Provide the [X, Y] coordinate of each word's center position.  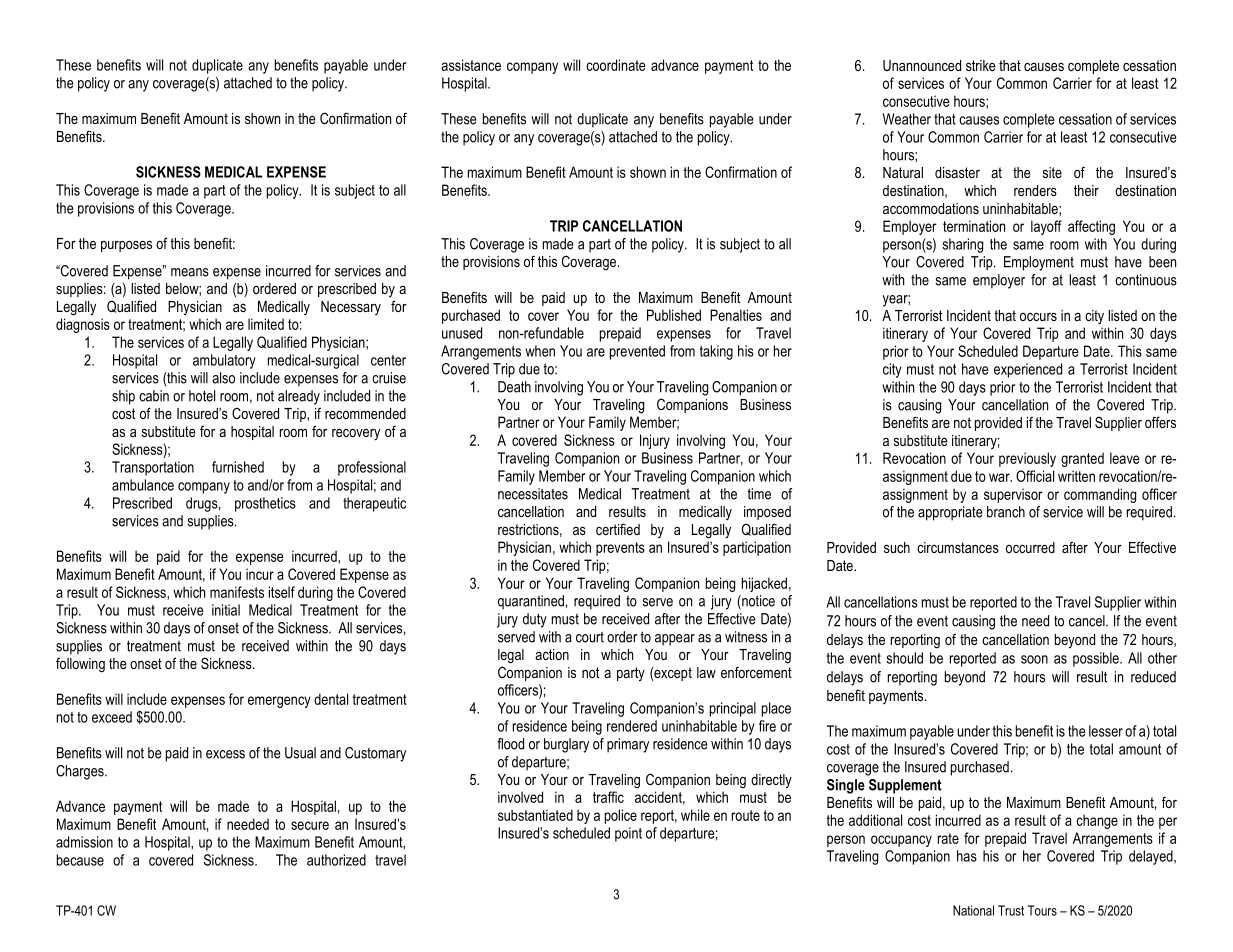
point [628, 834]
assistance [471, 65]
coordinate [616, 65]
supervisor [1013, 495]
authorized [336, 860]
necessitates [533, 494]
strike [981, 65]
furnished [238, 467]
